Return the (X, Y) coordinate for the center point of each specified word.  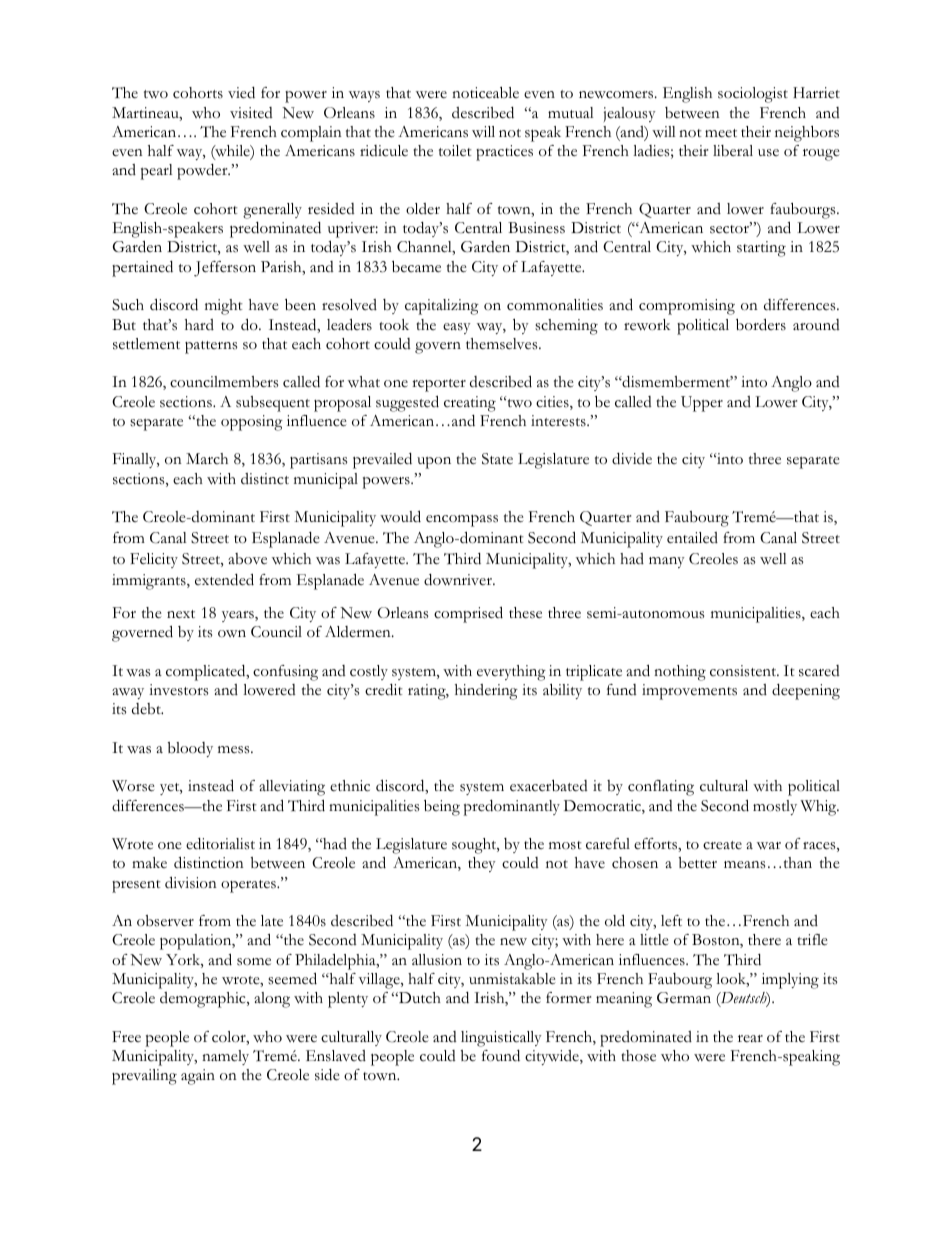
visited (251, 113)
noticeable (485, 93)
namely (225, 1057)
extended (224, 579)
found (501, 1056)
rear (750, 1038)
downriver (459, 580)
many (667, 562)
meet (721, 133)
